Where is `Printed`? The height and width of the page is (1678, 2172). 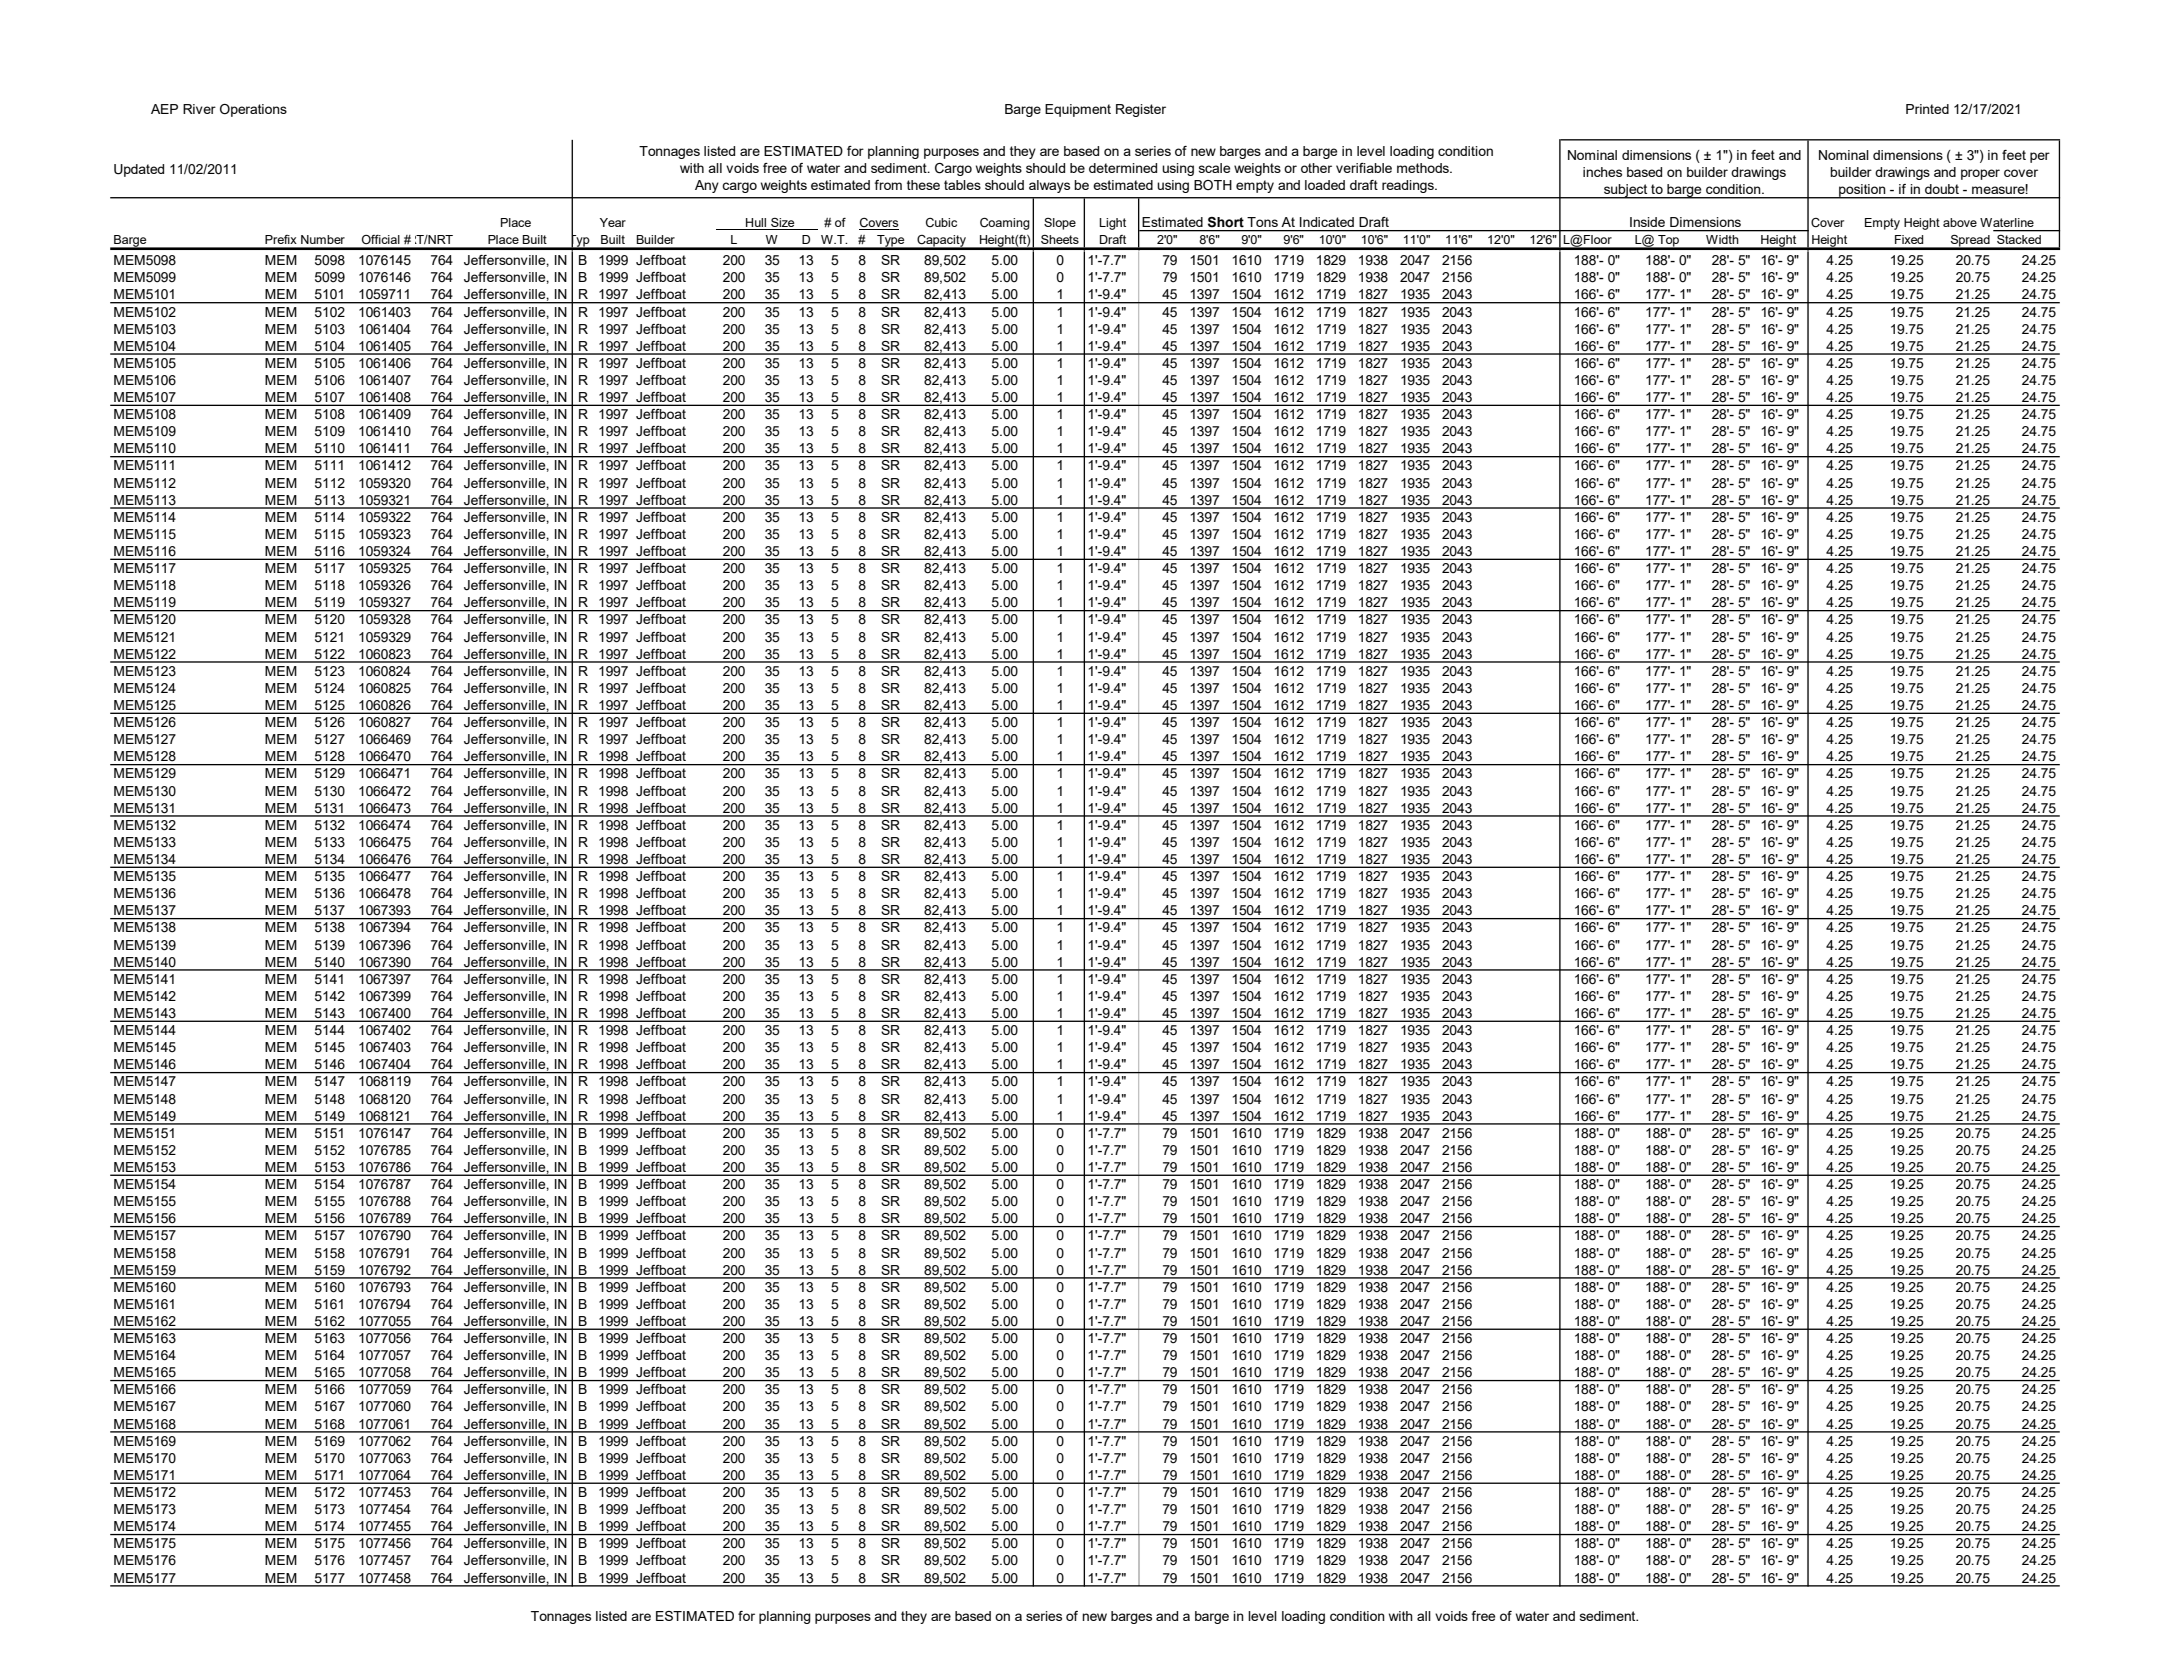 Printed is located at coordinates (1927, 109).
